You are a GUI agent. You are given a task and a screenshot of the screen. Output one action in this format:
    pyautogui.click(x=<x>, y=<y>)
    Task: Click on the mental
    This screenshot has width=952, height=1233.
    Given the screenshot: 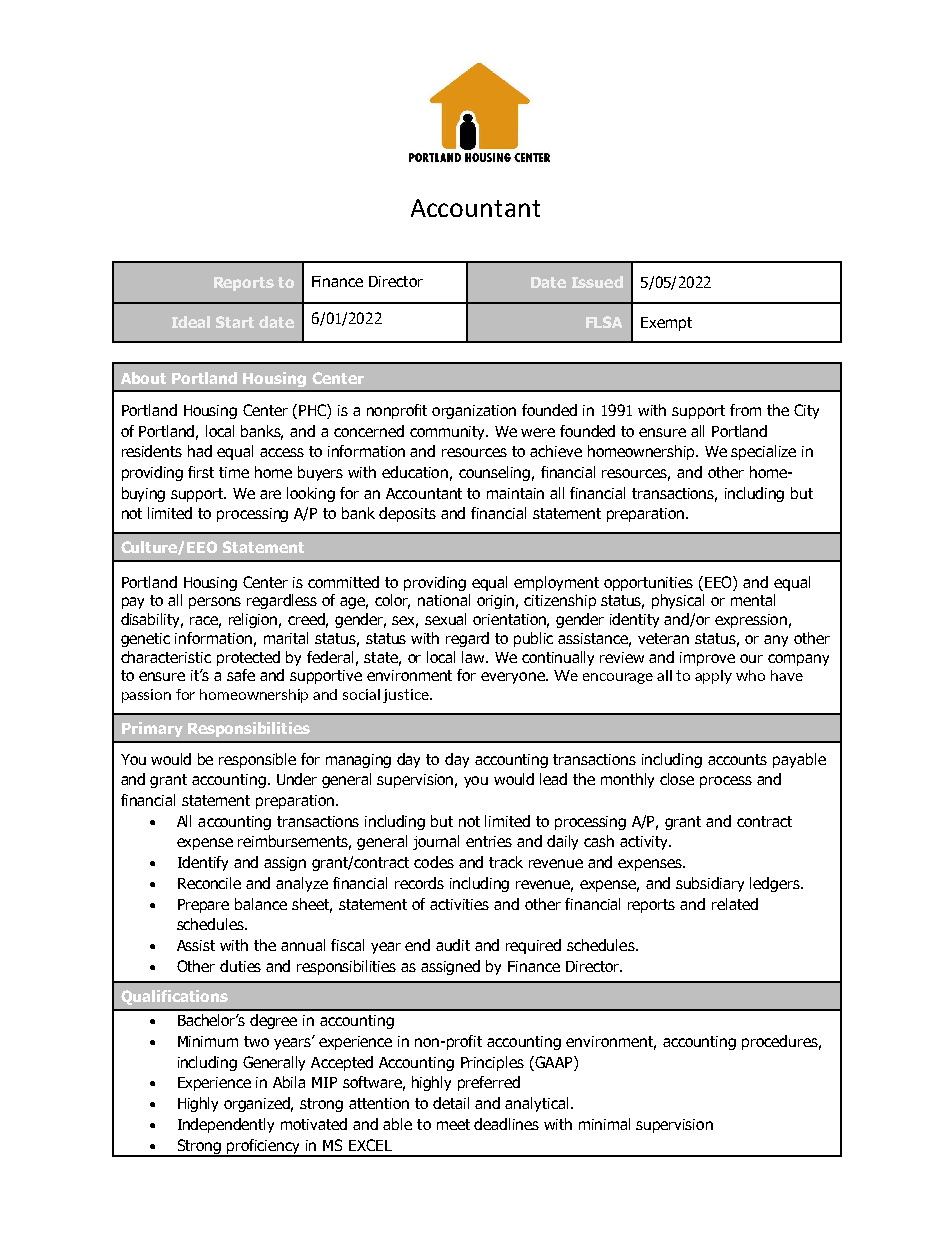 What is the action you would take?
    pyautogui.click(x=753, y=600)
